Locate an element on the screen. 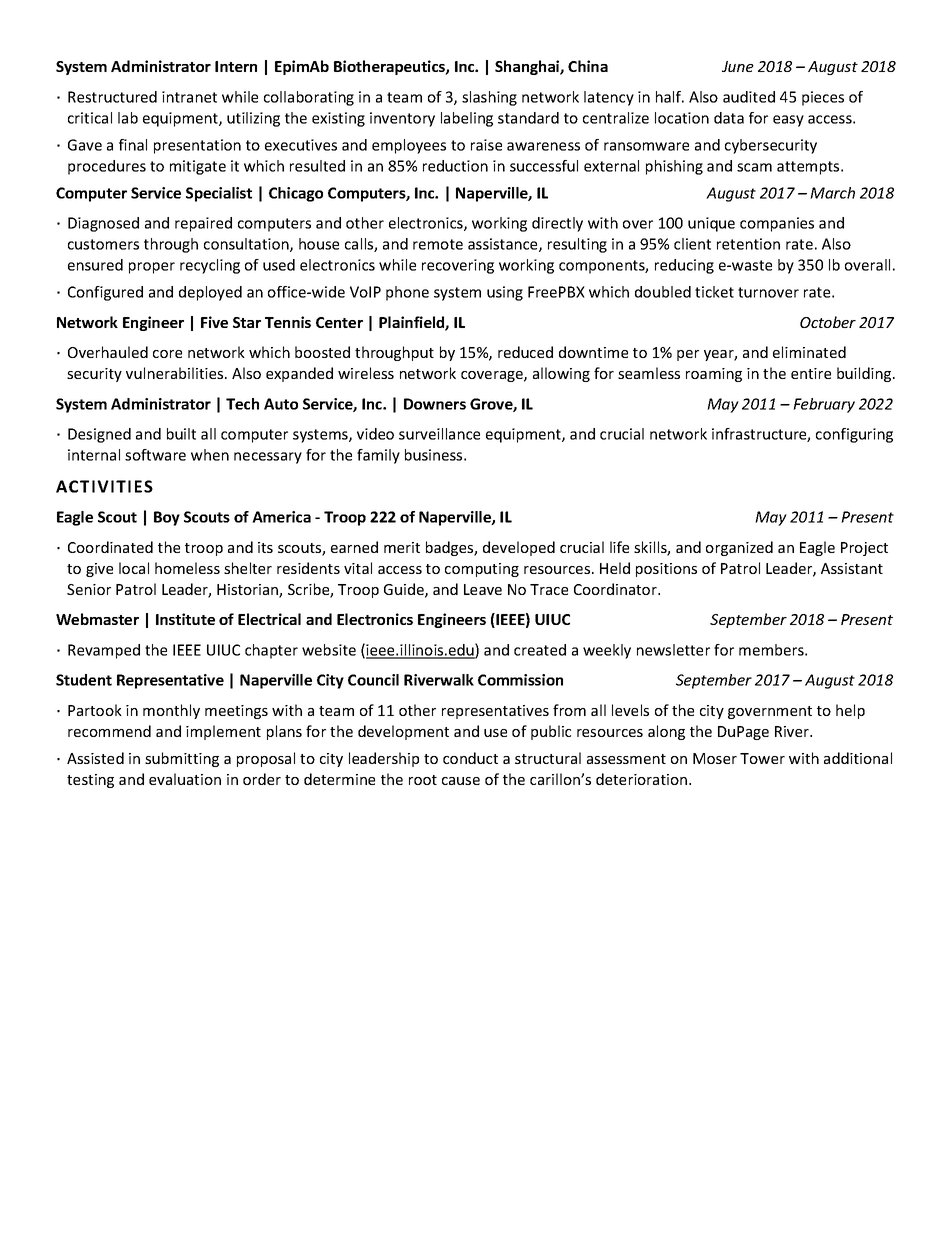  Tower is located at coordinates (762, 758).
